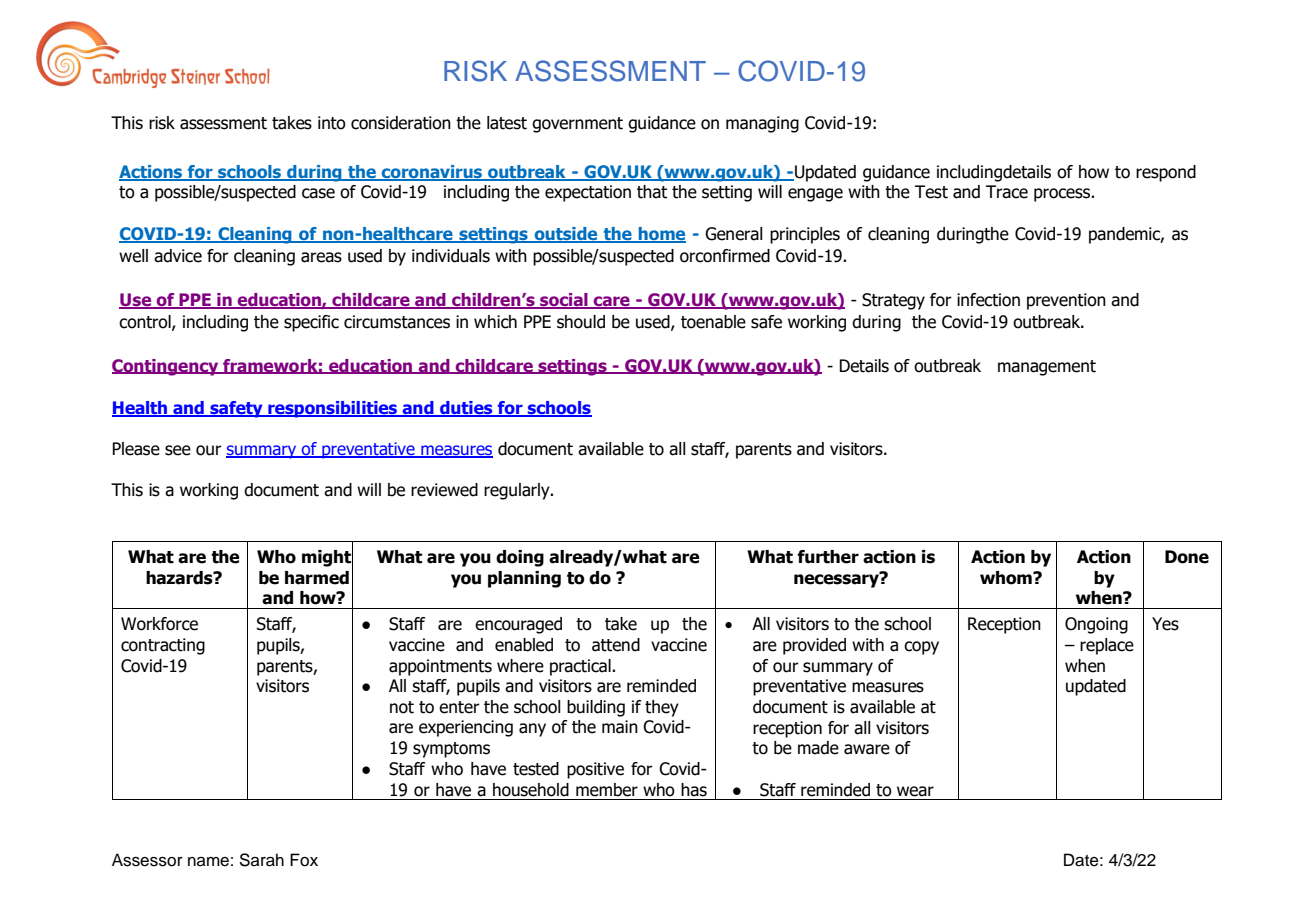  I want to click on respond, so click(1166, 173).
